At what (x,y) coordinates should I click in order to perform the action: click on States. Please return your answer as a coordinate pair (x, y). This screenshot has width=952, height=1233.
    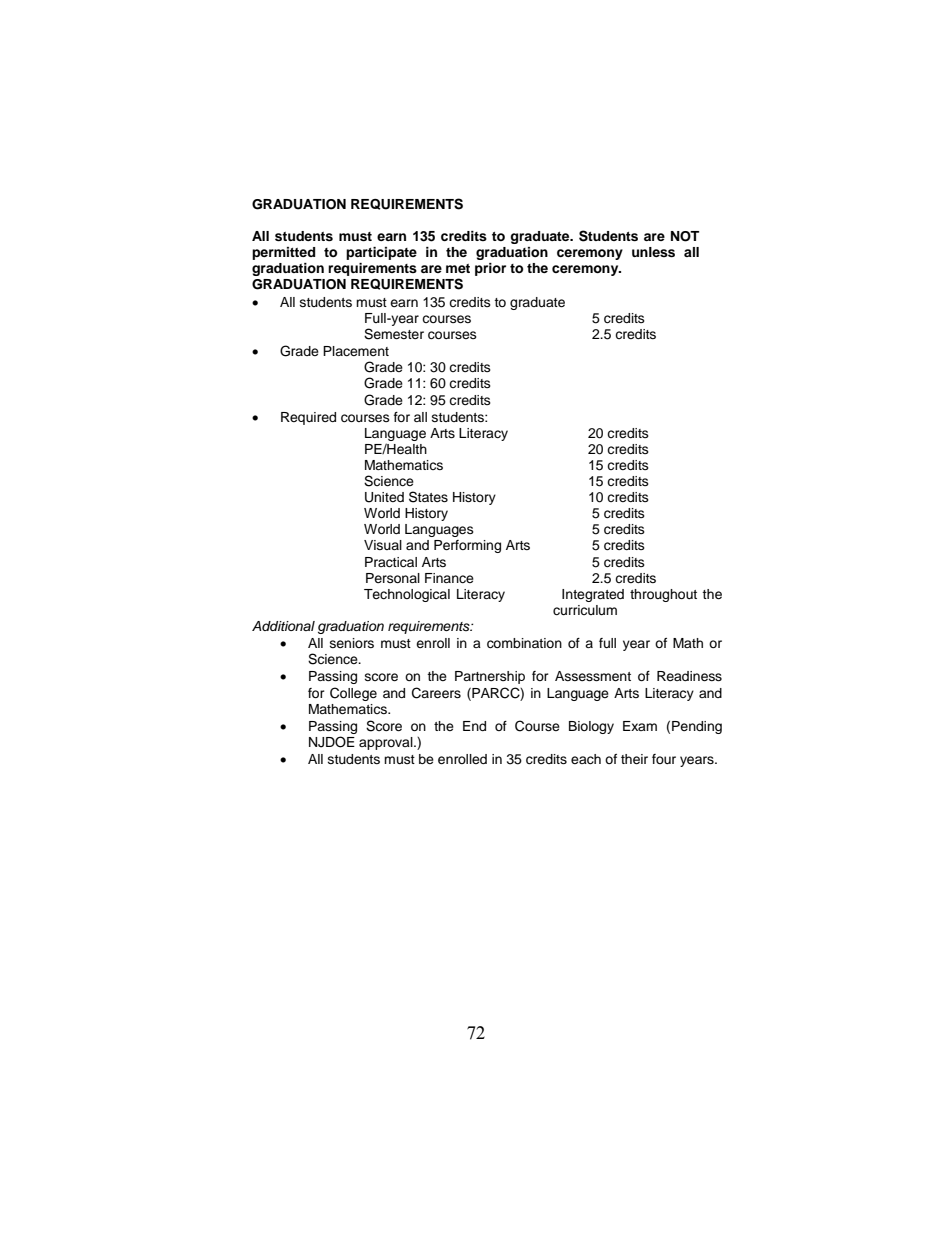
    Looking at the image, I should click on (428, 497).
